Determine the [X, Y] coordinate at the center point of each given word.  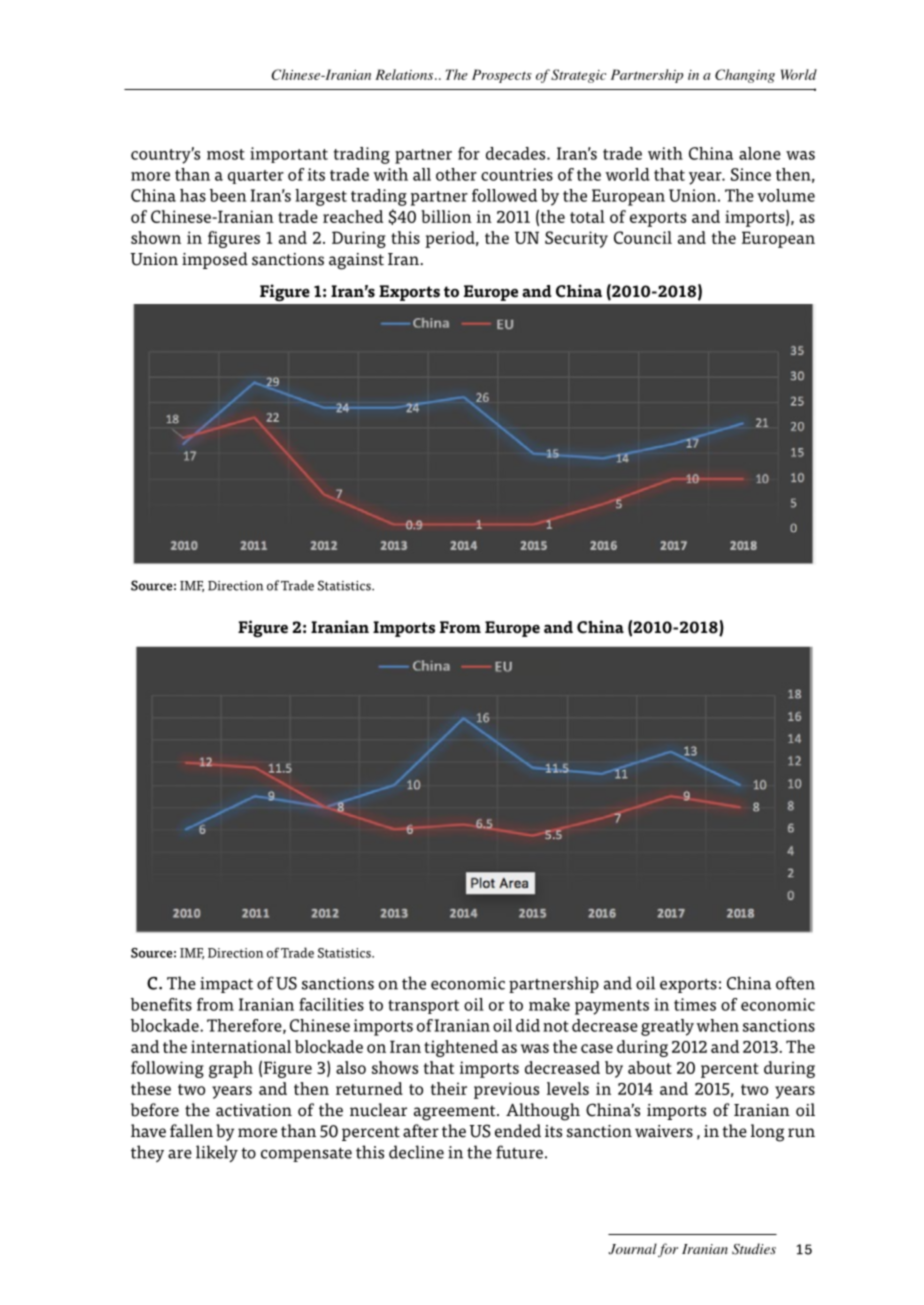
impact [226, 985]
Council [643, 237]
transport [423, 1007]
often [795, 983]
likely [217, 1153]
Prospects [502, 76]
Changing [745, 76]
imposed [215, 260]
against [356, 261]
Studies [754, 1249]
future [519, 1152]
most [226, 154]
